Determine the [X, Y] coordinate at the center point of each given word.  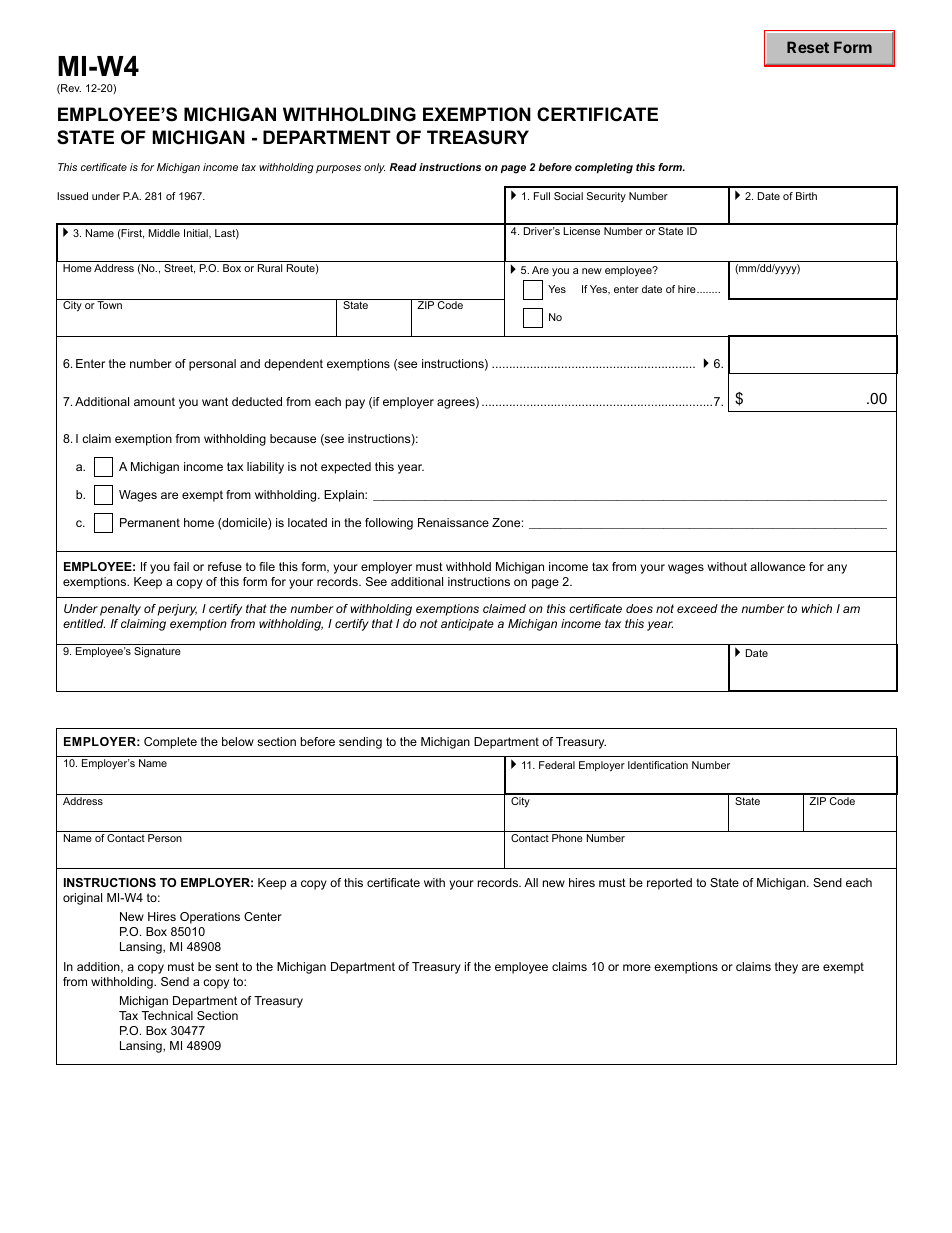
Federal [557, 765]
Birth [806, 196]
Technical [167, 1015]
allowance [777, 566]
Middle [164, 233]
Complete [170, 743]
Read [403, 167]
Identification [658, 765]
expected [346, 468]
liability [265, 468]
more [637, 967]
